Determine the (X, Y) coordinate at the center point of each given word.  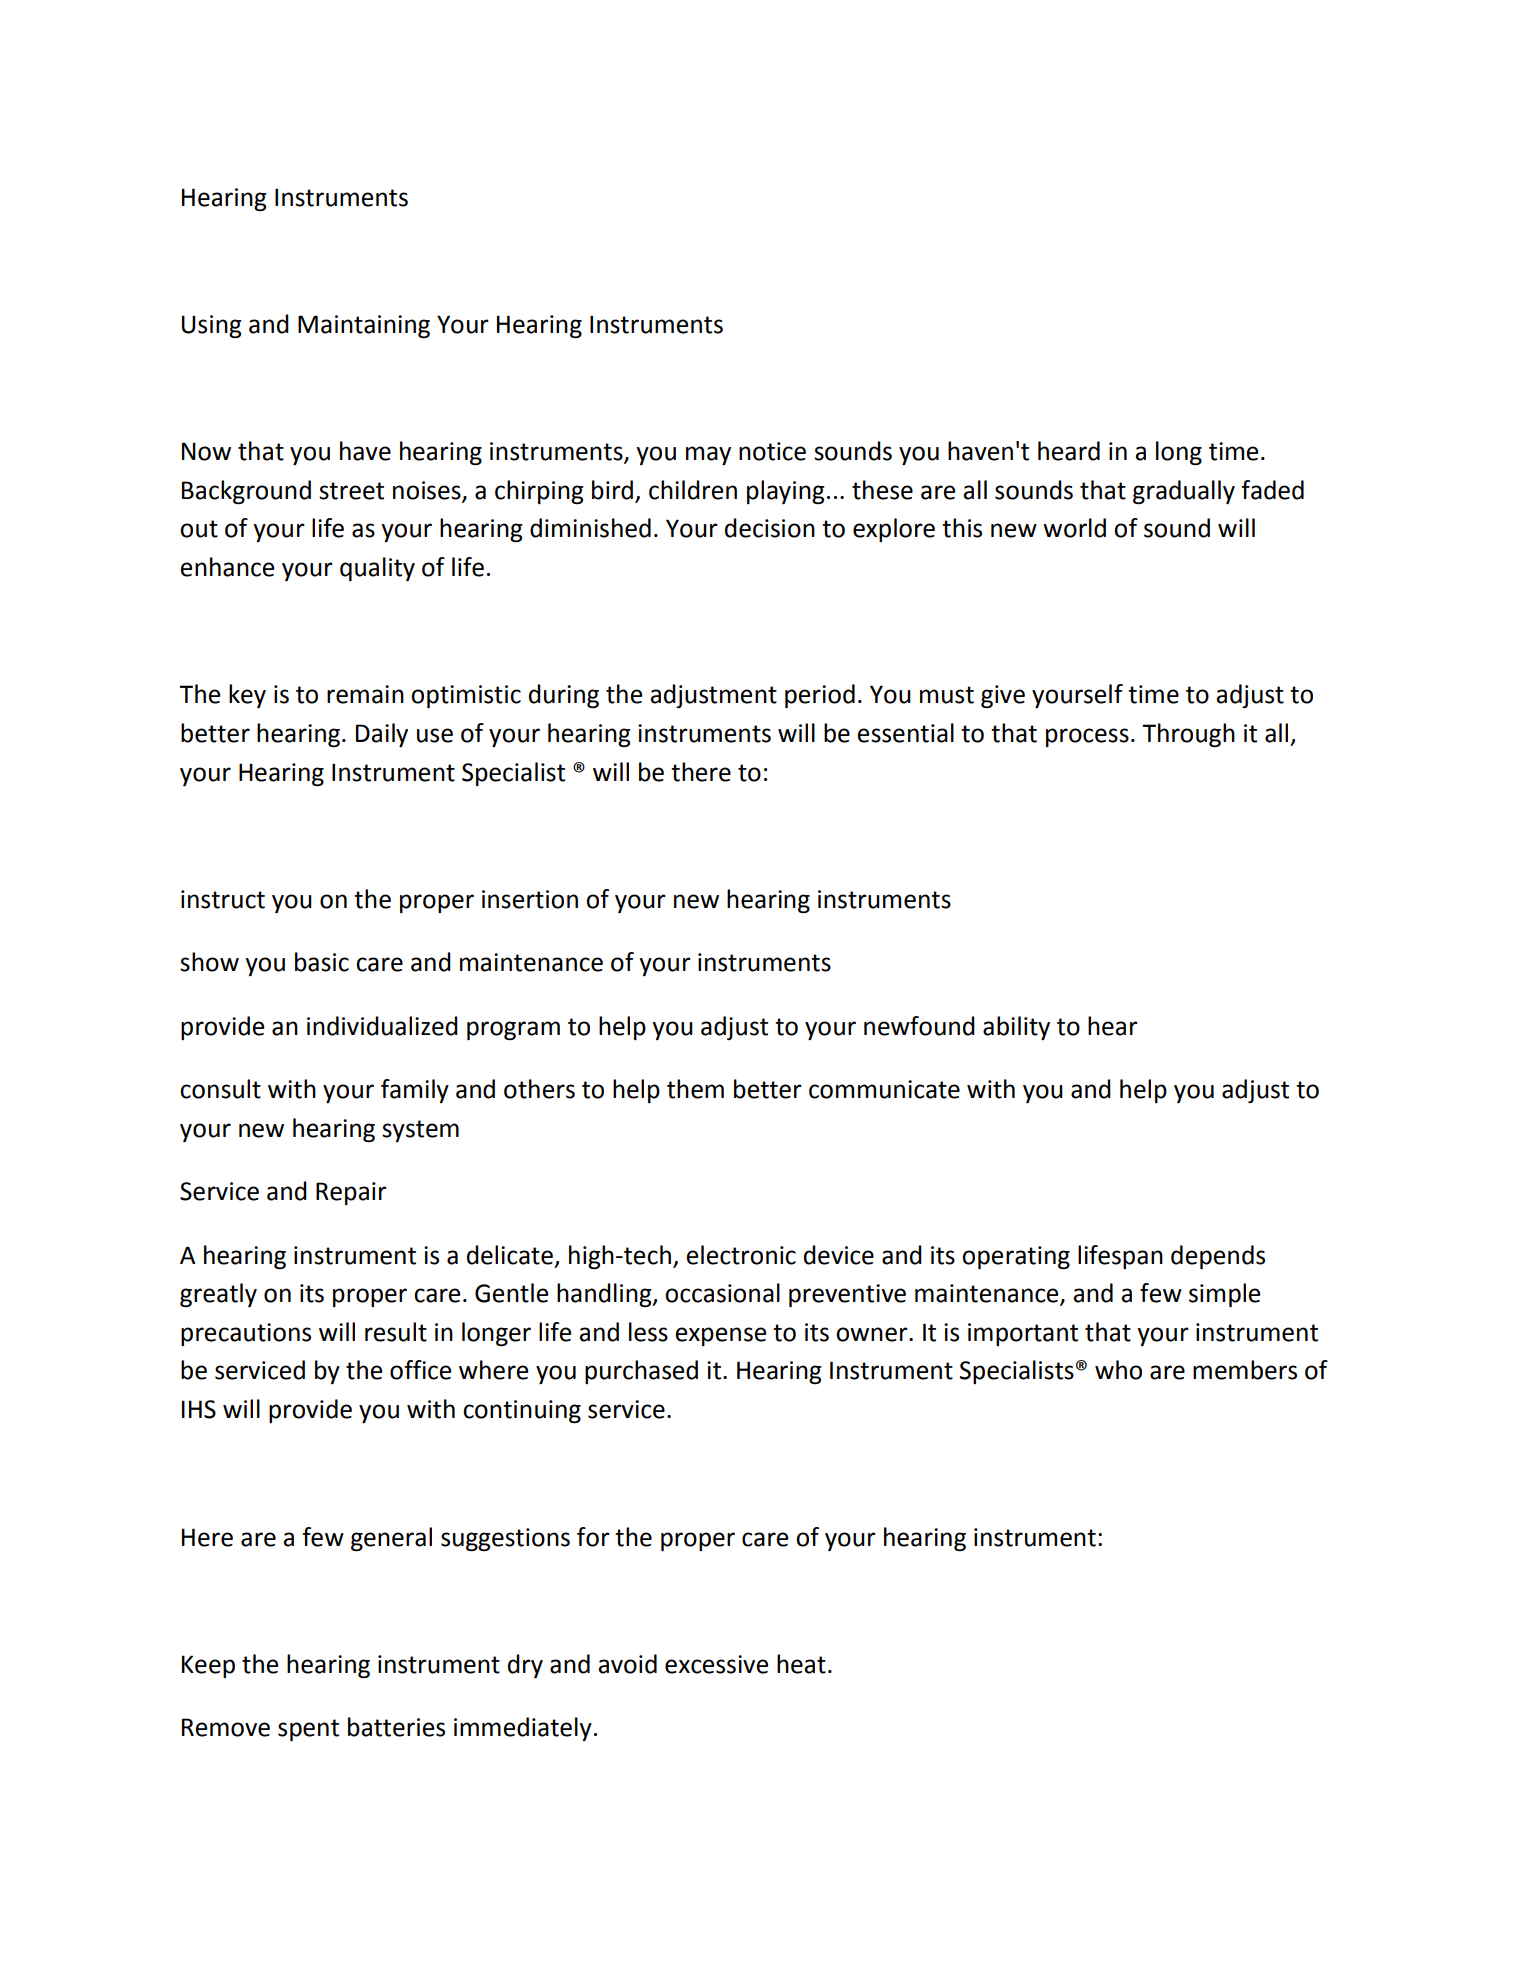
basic (322, 962)
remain (365, 694)
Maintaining (364, 326)
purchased (641, 1372)
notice (772, 451)
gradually (1184, 492)
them (695, 1089)
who (1118, 1370)
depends (1218, 1257)
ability (1016, 1028)
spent (308, 1730)
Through (1188, 735)
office (420, 1370)
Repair (351, 1193)
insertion (530, 899)
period (820, 696)
